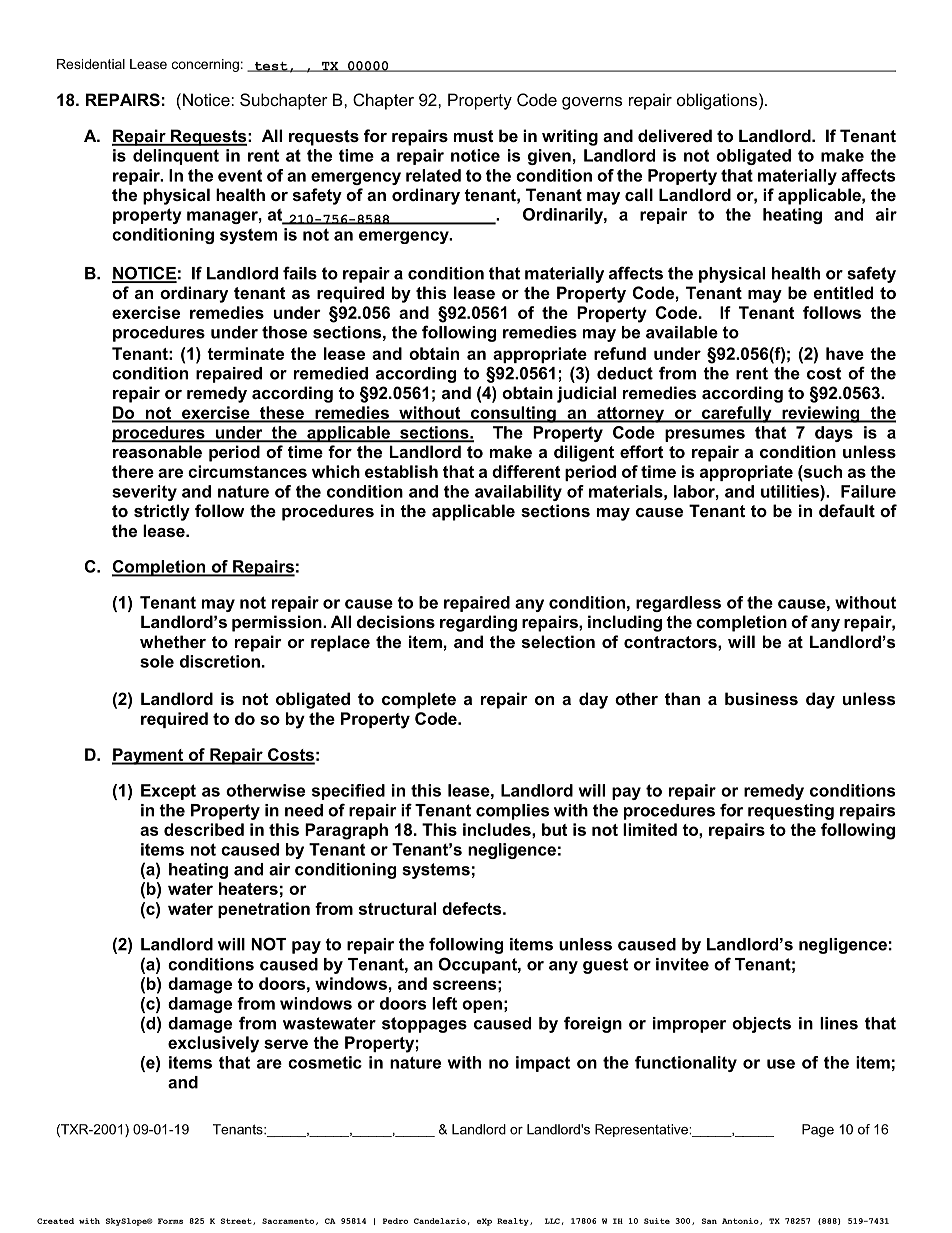 The width and height of the screenshot is (952, 1233). Describe the element at coordinates (761, 698) in the screenshot. I see `business` at that location.
